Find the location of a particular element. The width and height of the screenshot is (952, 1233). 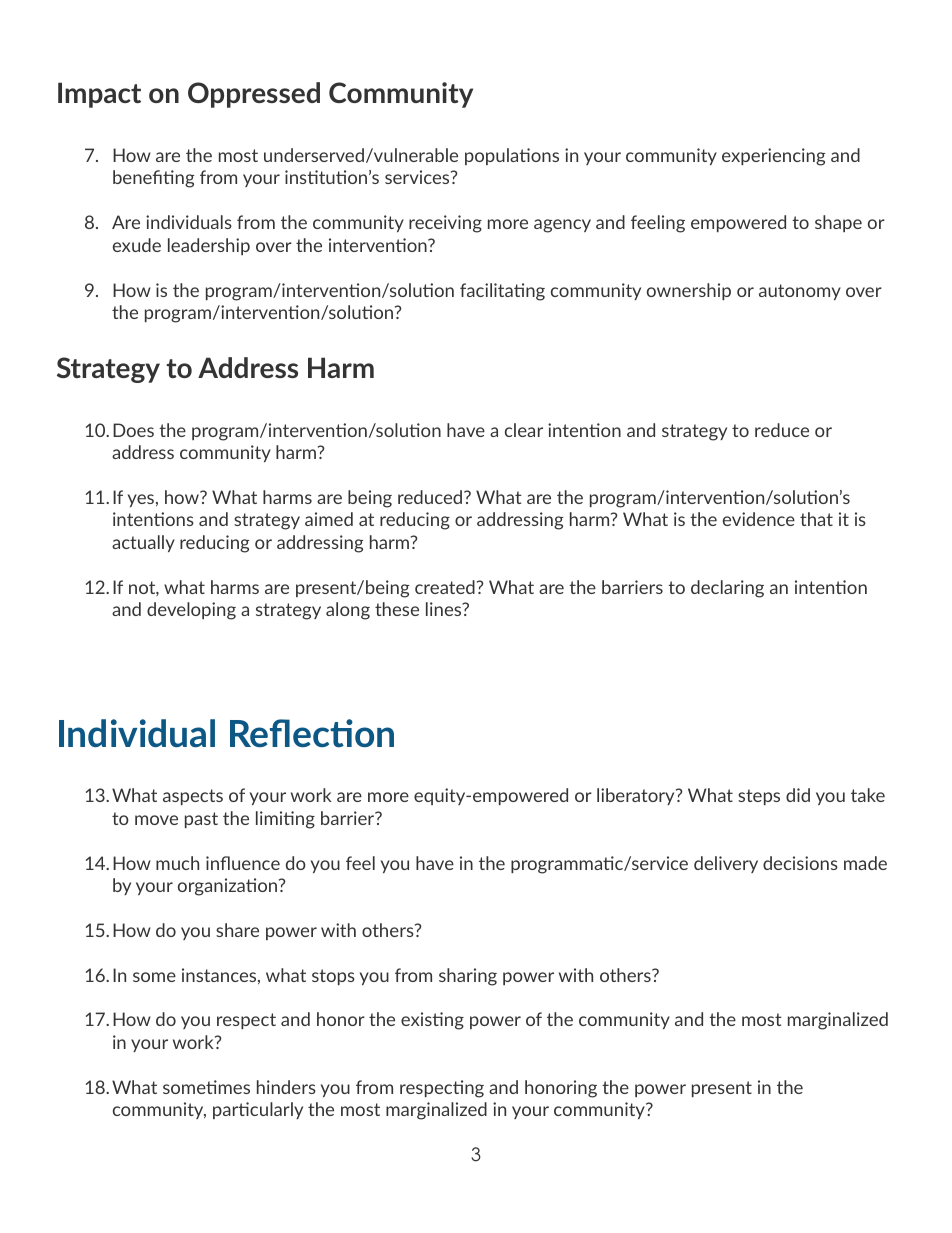

lines is located at coordinates (445, 609).
